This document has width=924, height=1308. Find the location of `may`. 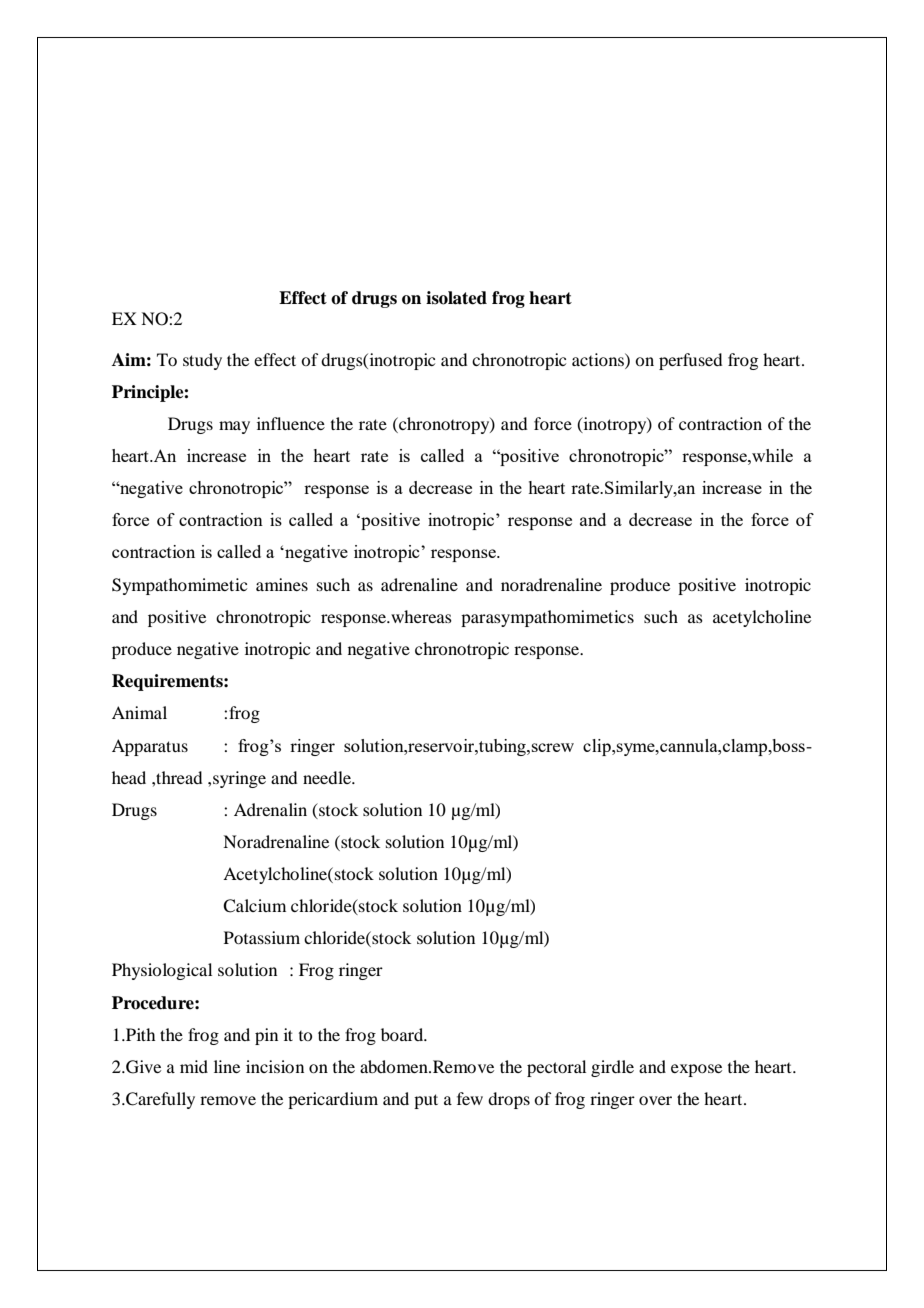

may is located at coordinates (234, 427).
